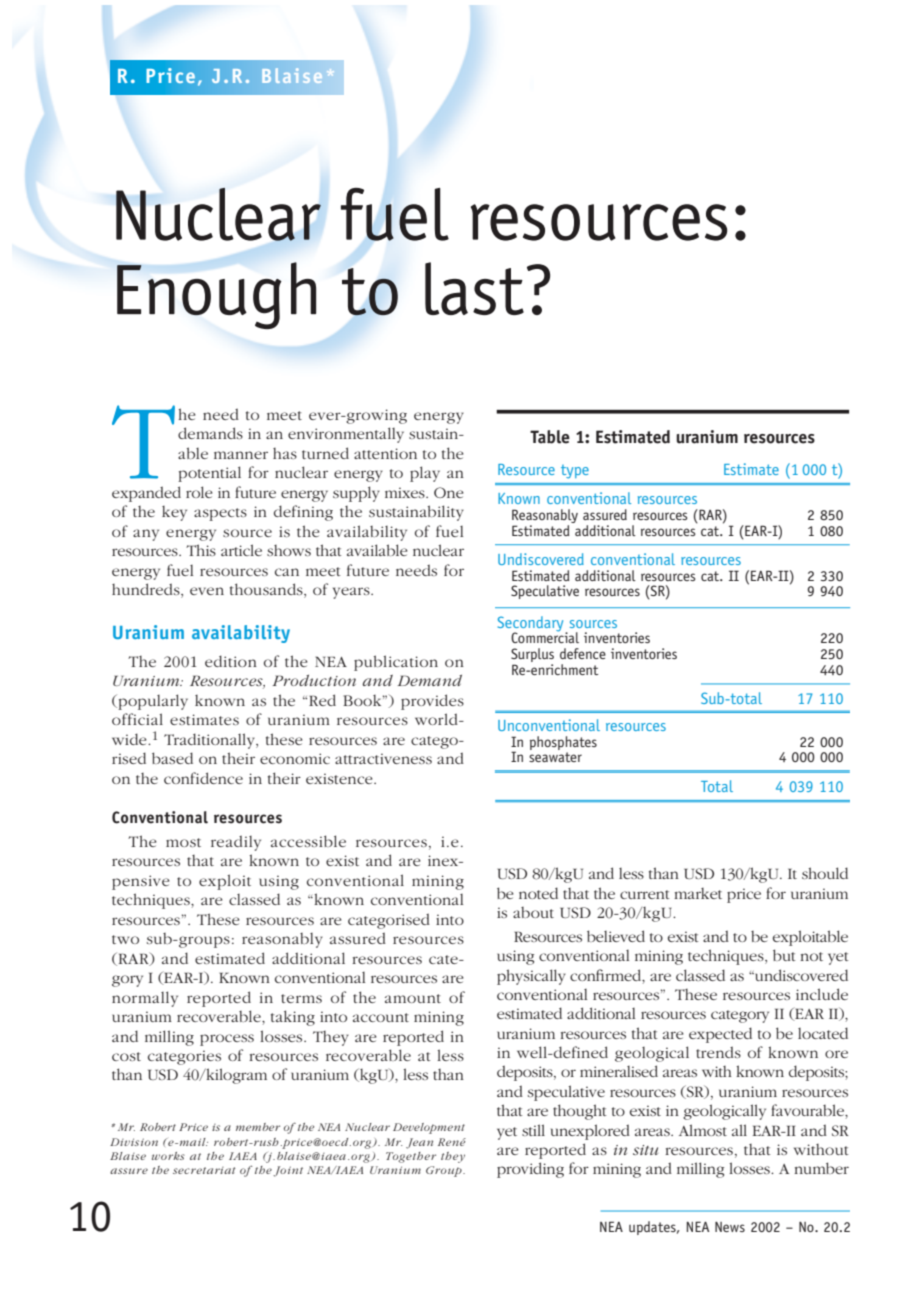 The width and height of the page is (924, 1308). I want to click on Secondary, so click(530, 624).
